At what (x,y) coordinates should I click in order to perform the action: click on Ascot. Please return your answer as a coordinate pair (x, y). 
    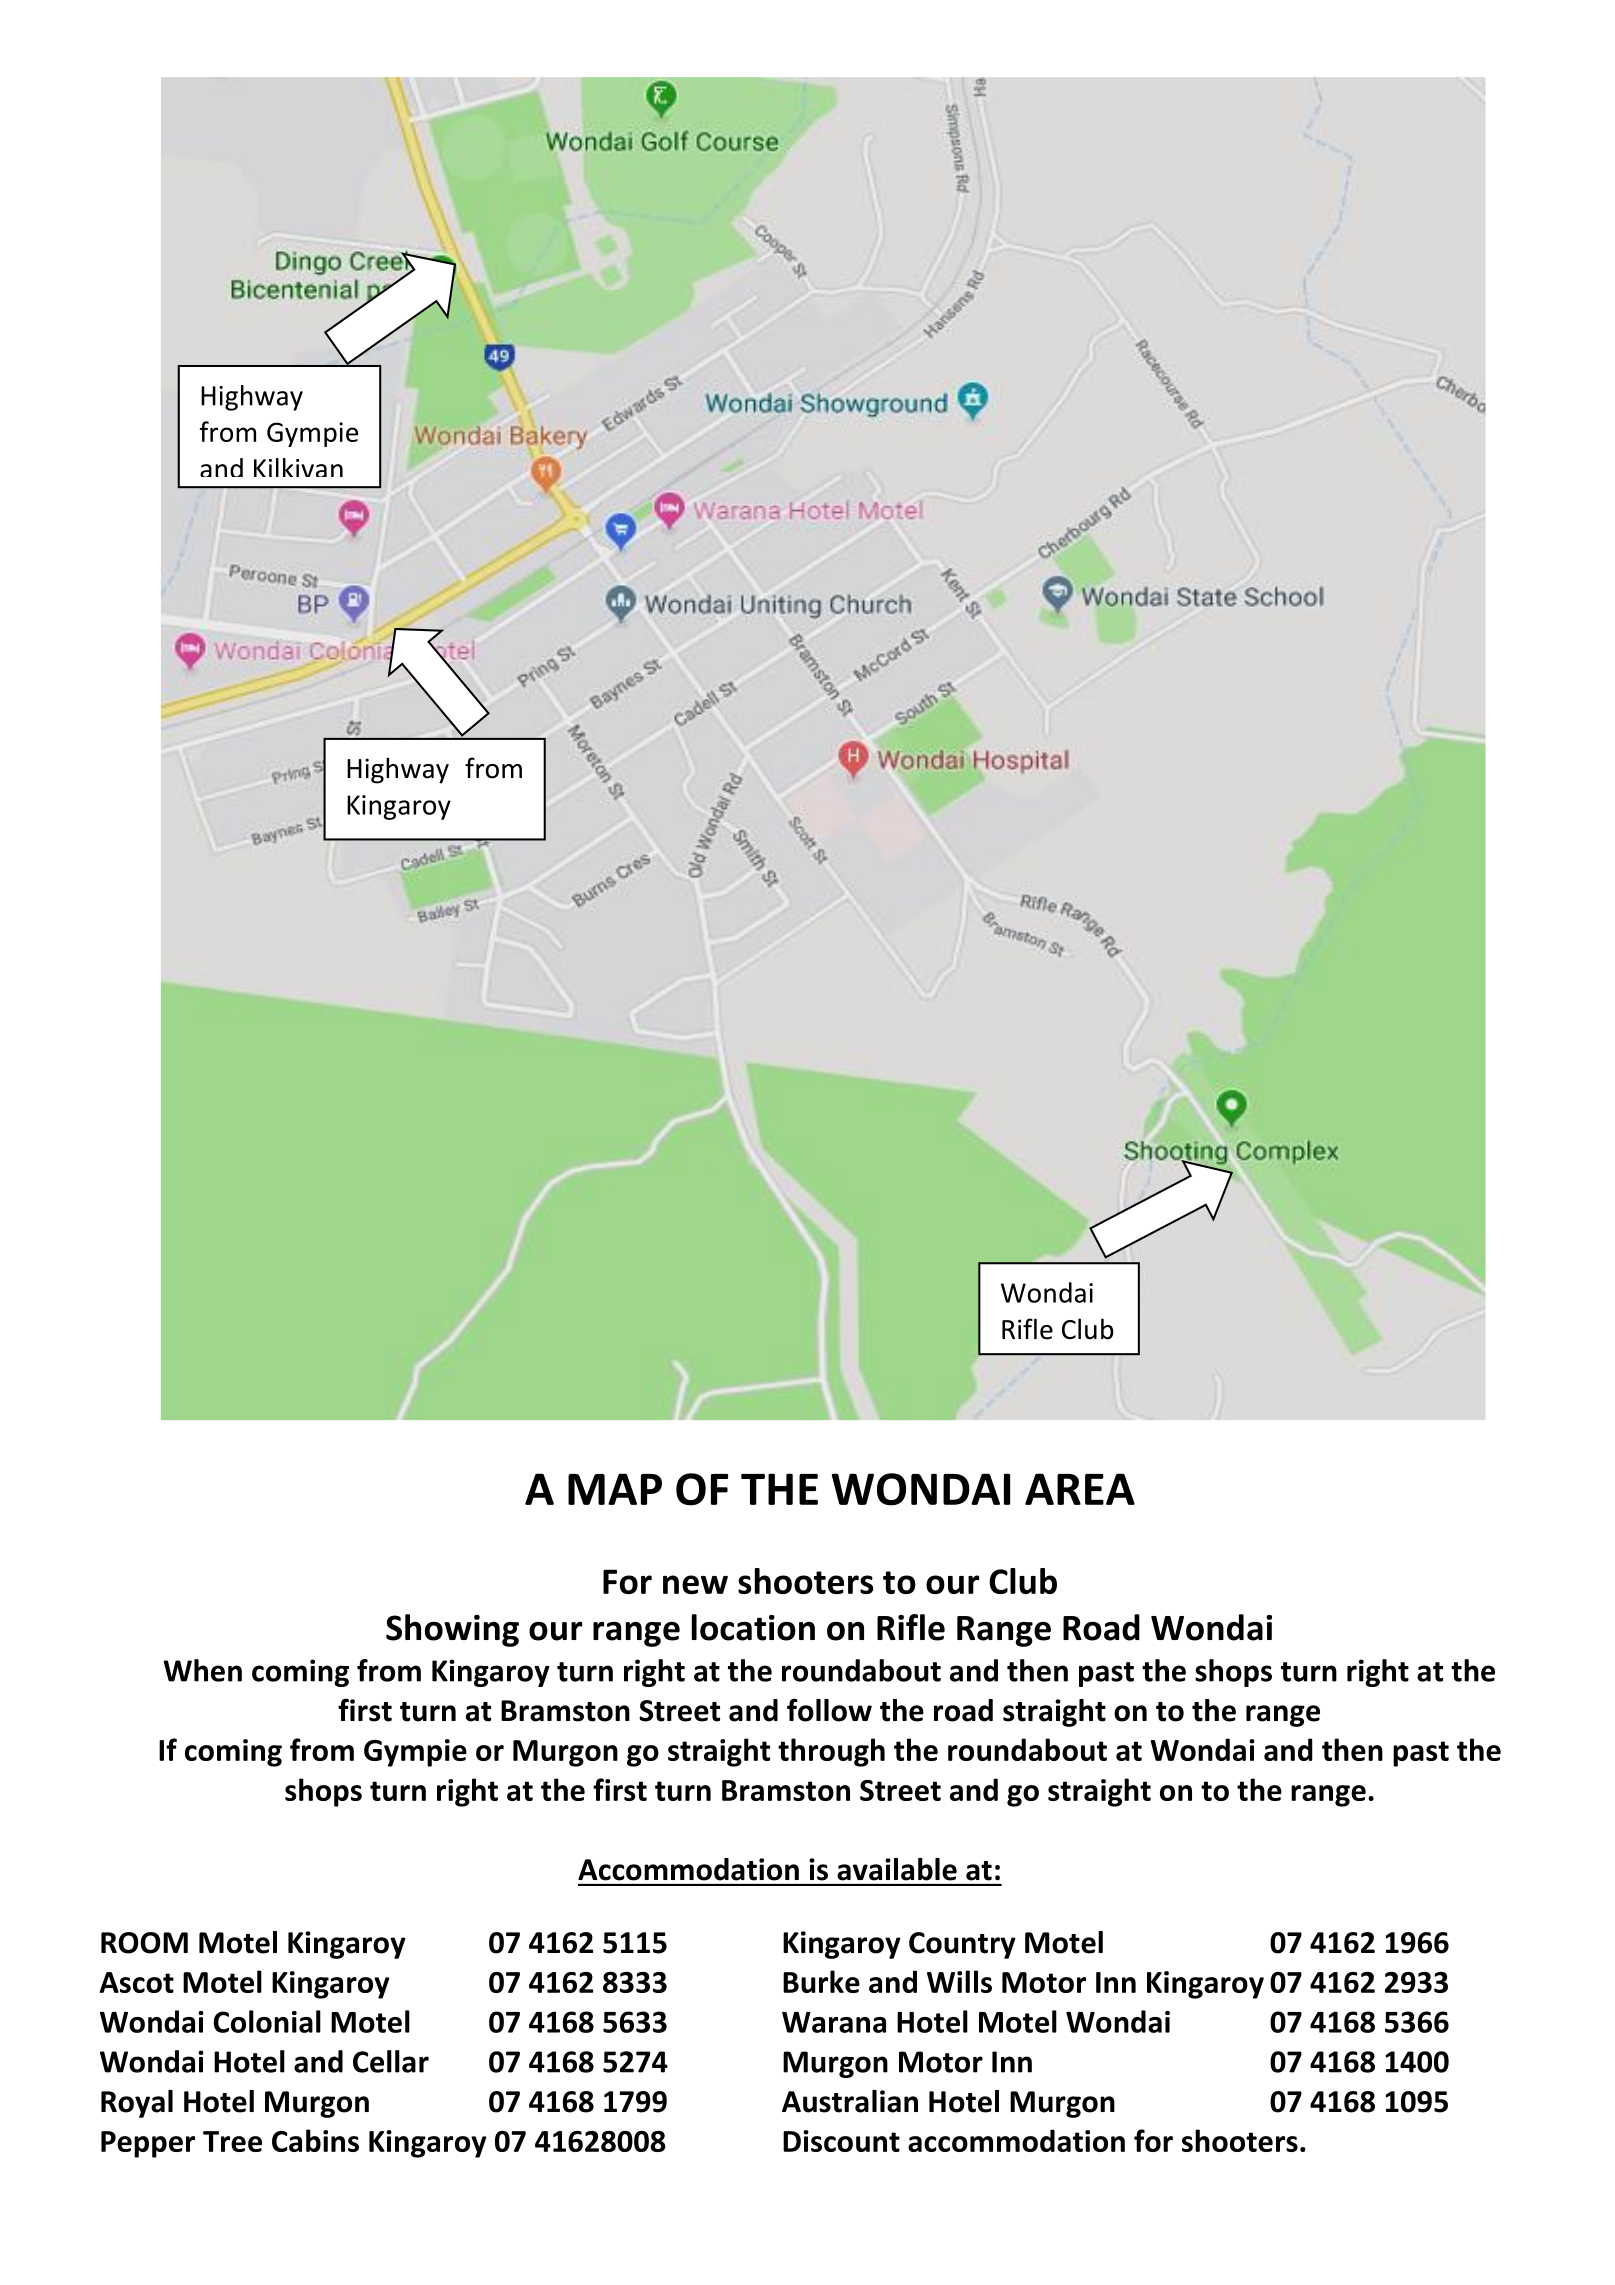
    Looking at the image, I should click on (137, 1982).
